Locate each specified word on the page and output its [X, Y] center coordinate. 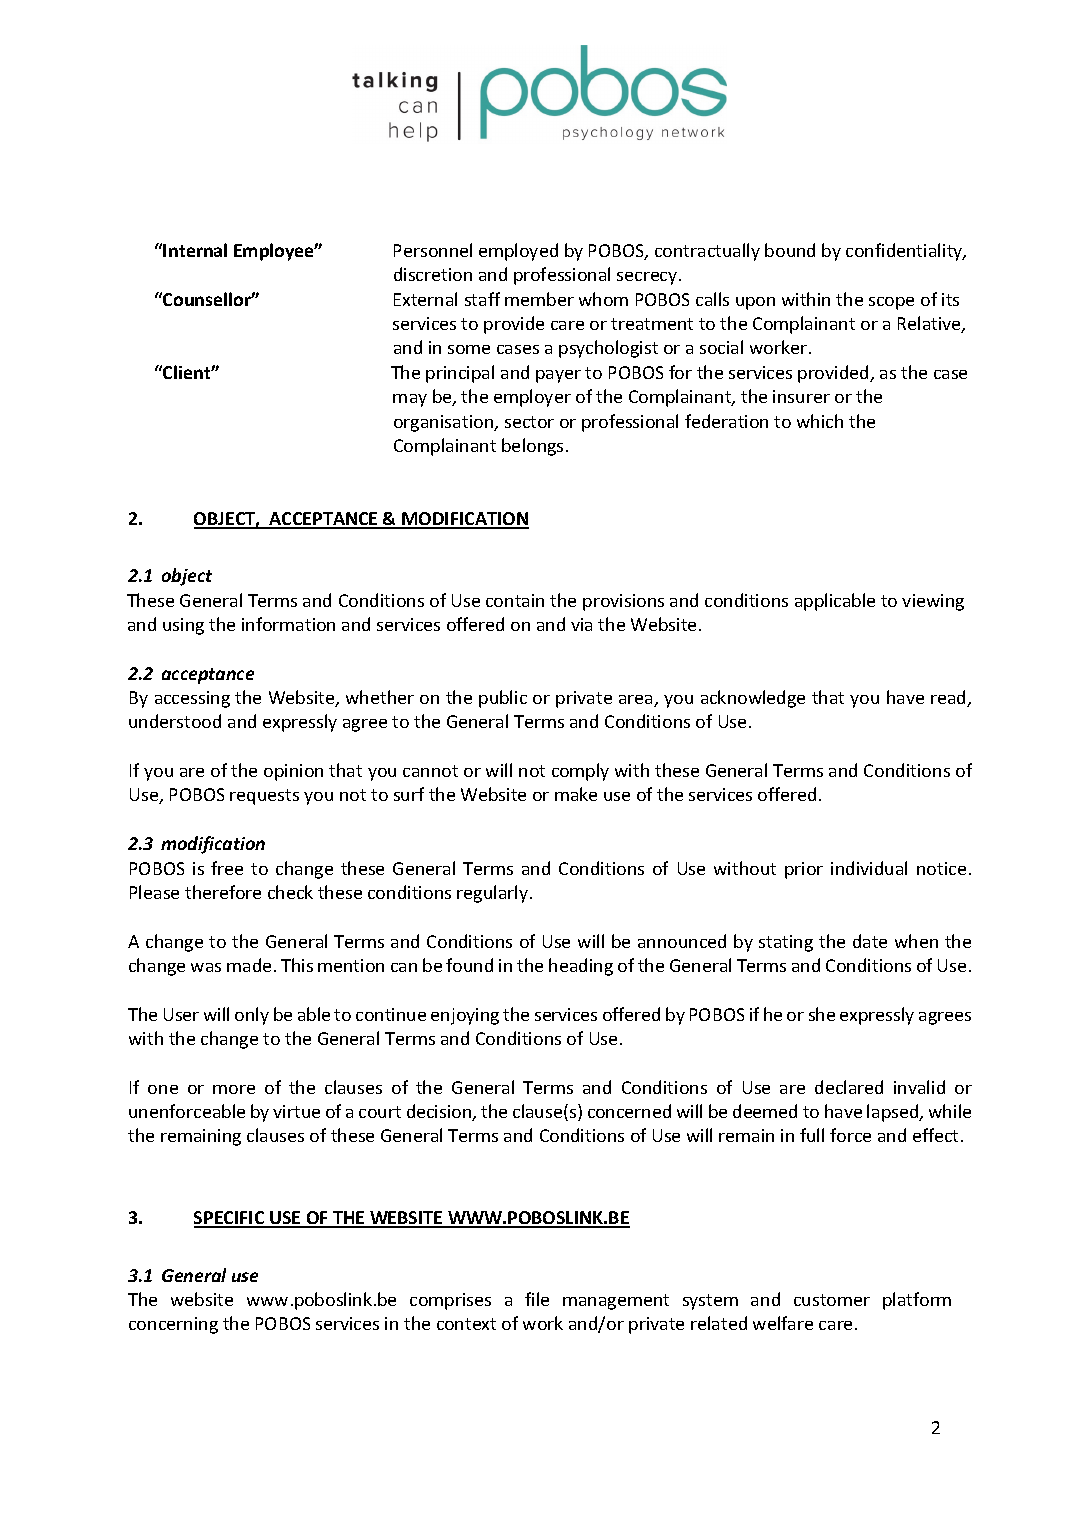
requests [264, 797]
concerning [173, 1325]
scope [891, 303]
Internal [195, 250]
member [539, 299]
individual [869, 868]
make [576, 794]
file [537, 1299]
